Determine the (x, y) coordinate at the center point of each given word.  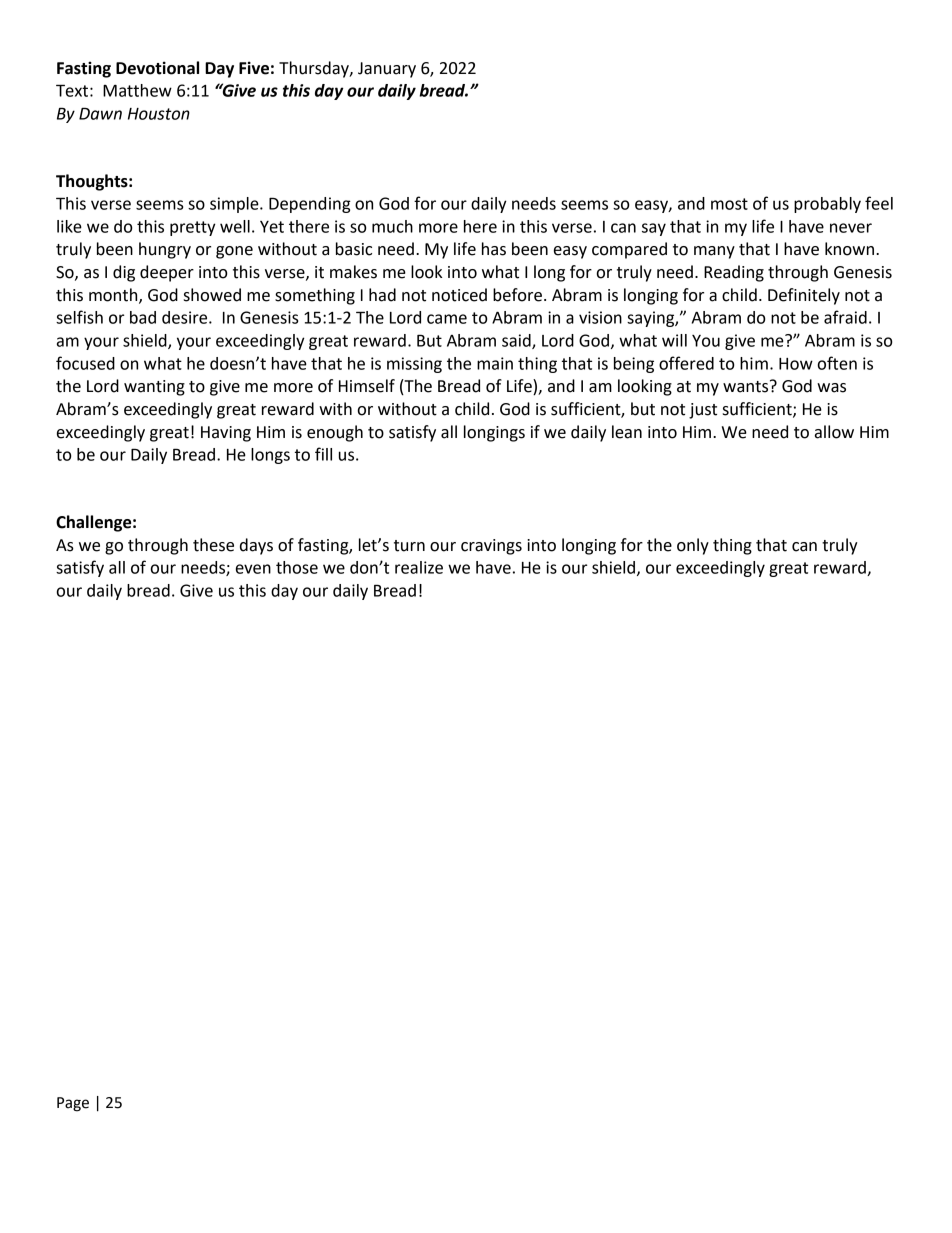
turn (409, 546)
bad (143, 317)
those (297, 567)
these (213, 545)
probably (827, 205)
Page (73, 1104)
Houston (159, 114)
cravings (491, 547)
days (256, 546)
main (495, 363)
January (387, 70)
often (837, 363)
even (253, 569)
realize (419, 567)
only (693, 546)
